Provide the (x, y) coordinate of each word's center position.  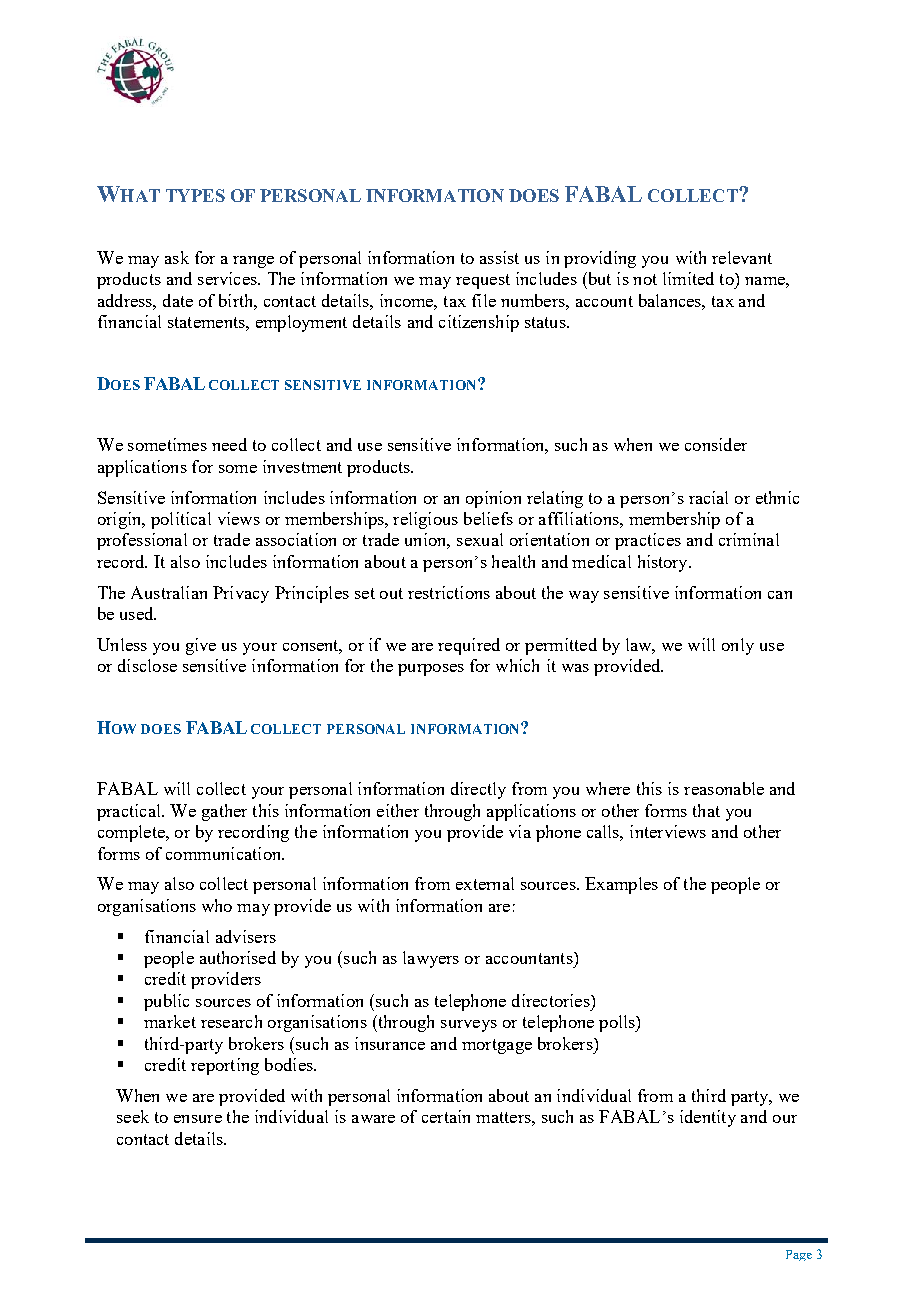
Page (799, 1255)
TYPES (195, 195)
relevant (742, 257)
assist (499, 257)
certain (446, 1116)
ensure (198, 1119)
